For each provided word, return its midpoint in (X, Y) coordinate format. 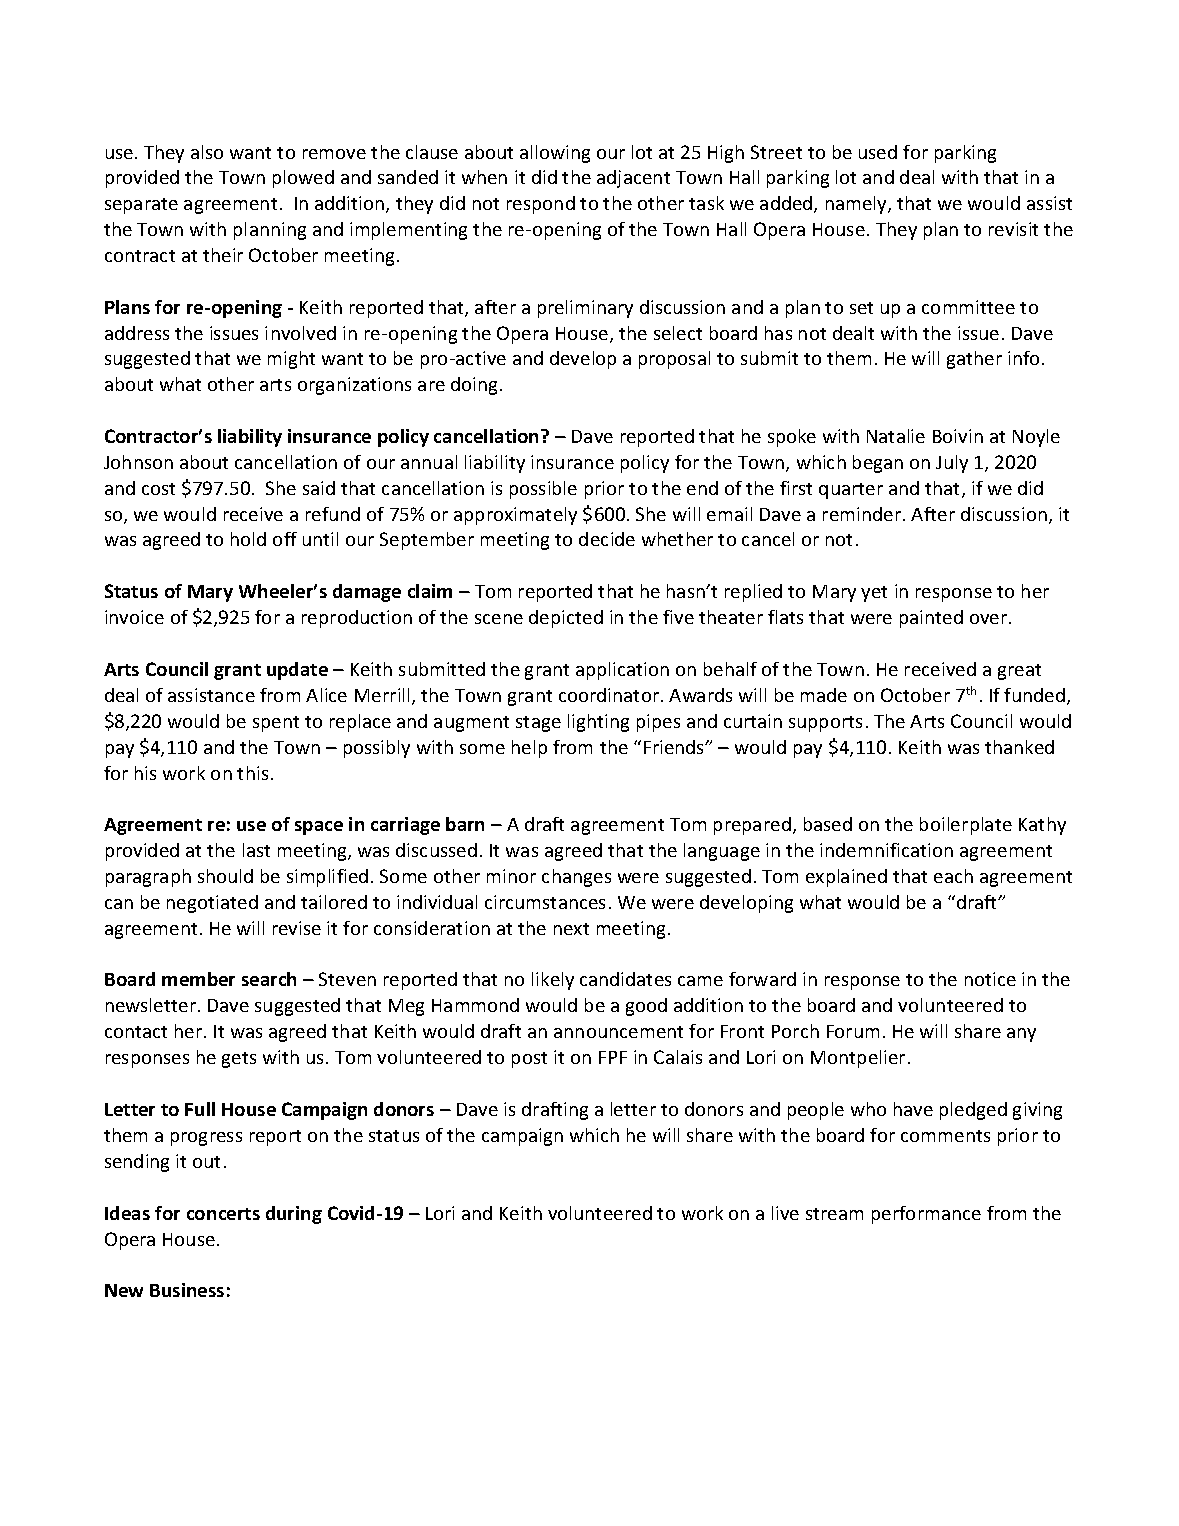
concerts (223, 1214)
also (207, 152)
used (878, 152)
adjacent (633, 179)
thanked (1019, 747)
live (785, 1213)
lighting (598, 723)
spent (276, 724)
